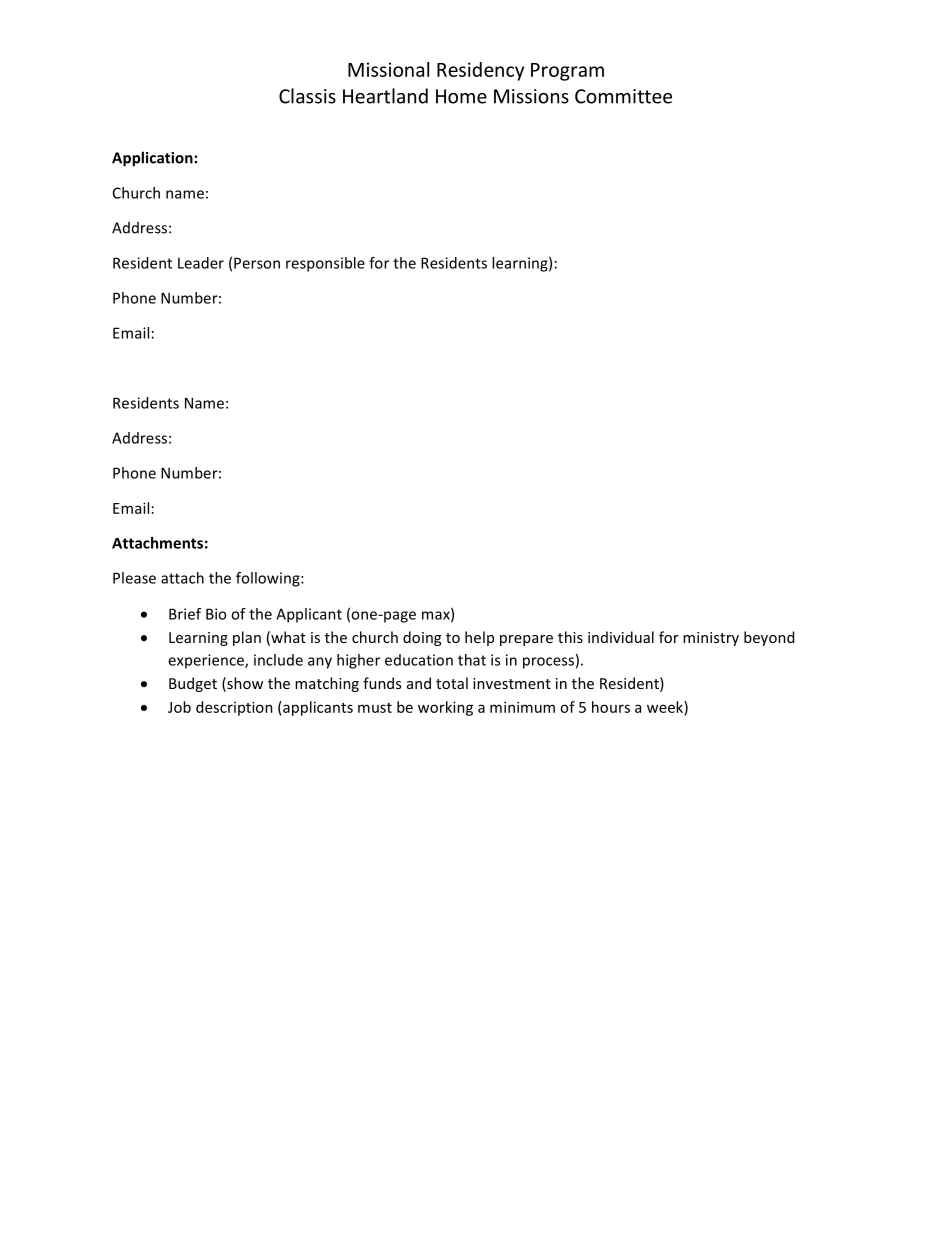 This document has height=1233, width=952. What do you see at coordinates (479, 638) in the document?
I see `help` at bounding box center [479, 638].
